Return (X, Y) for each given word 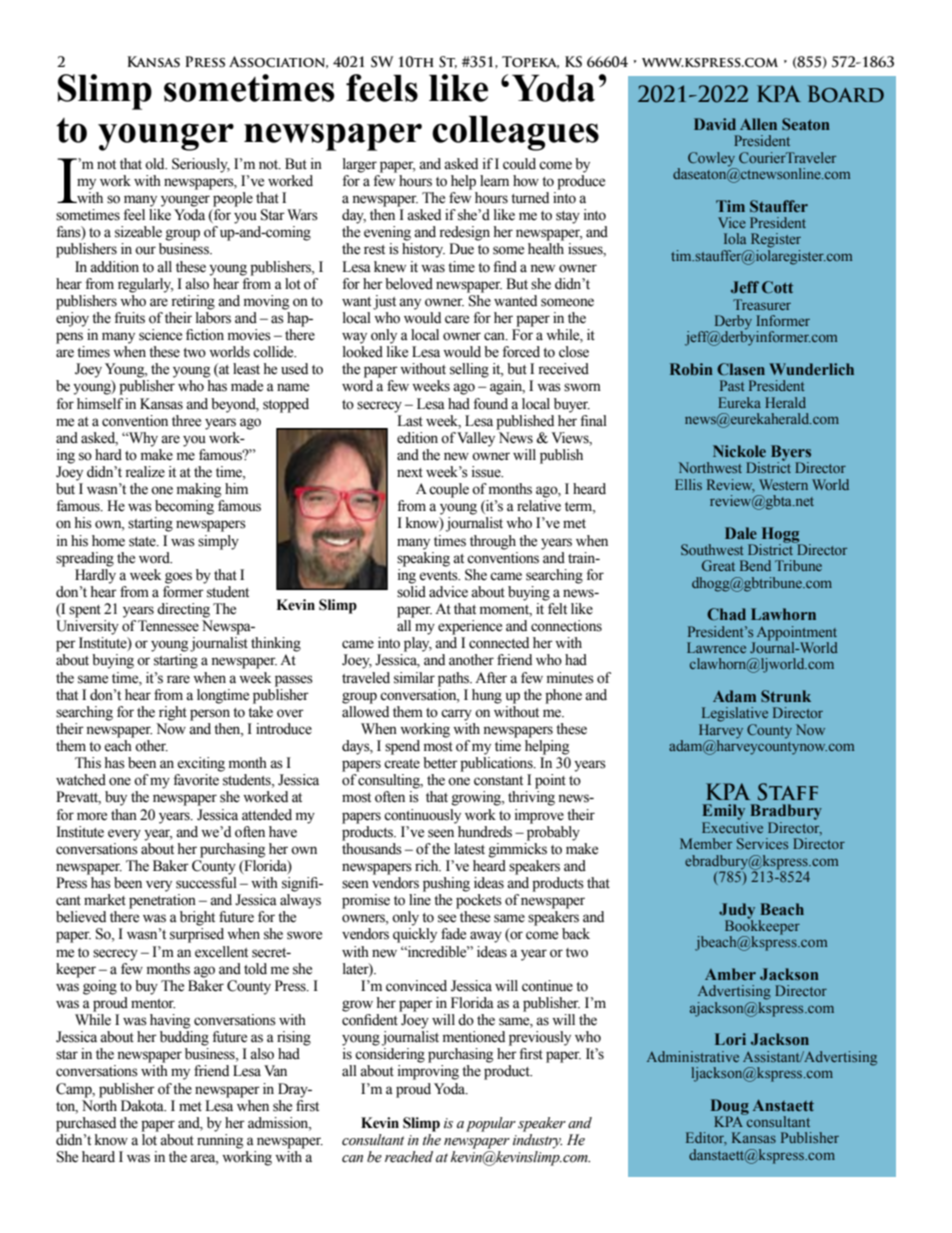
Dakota (143, 1106)
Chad (726, 614)
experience (470, 627)
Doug (730, 1108)
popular (491, 1124)
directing (183, 610)
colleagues (515, 133)
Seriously (201, 165)
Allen (758, 124)
